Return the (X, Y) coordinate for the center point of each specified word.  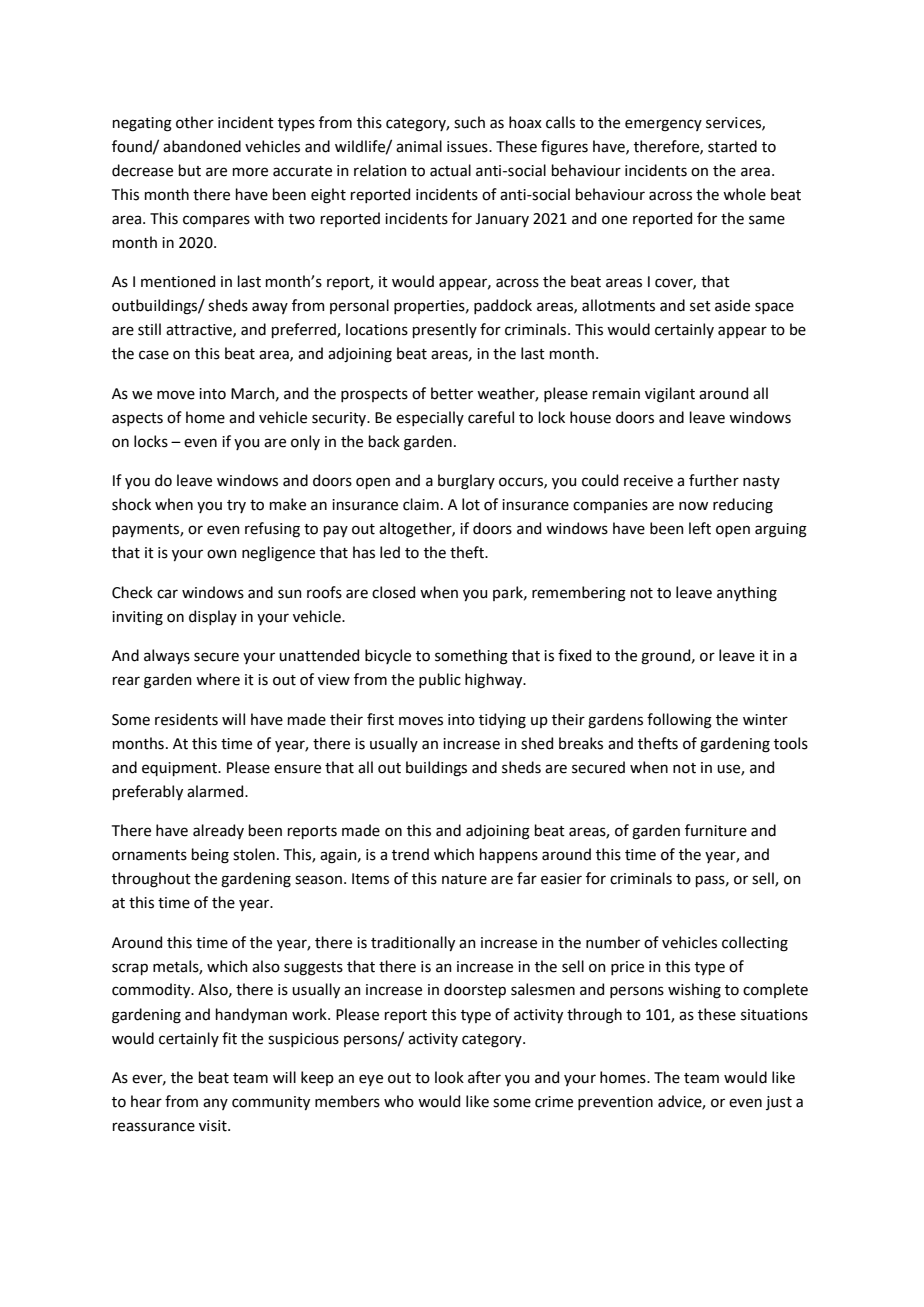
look (449, 1077)
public (440, 680)
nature (464, 879)
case (154, 355)
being (210, 856)
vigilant (670, 395)
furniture (716, 830)
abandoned (202, 146)
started (732, 146)
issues (468, 147)
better (452, 393)
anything (747, 594)
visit (214, 1126)
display (213, 617)
